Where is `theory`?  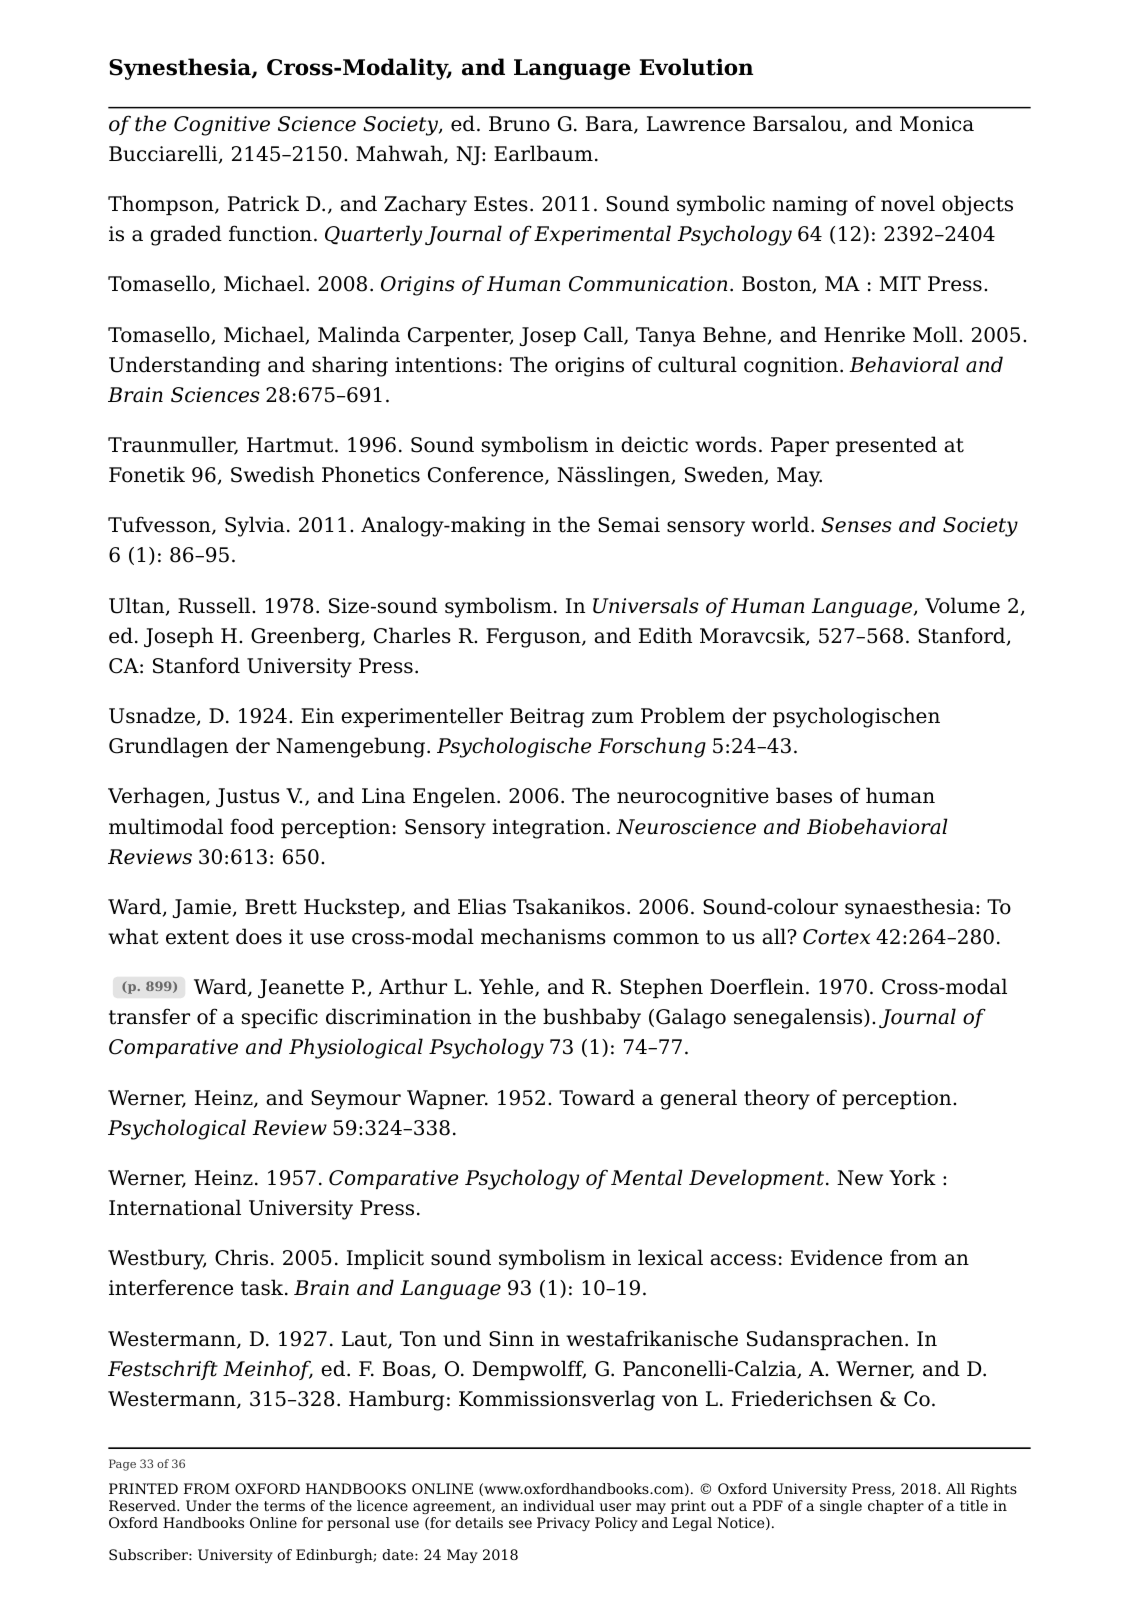 theory is located at coordinates (777, 1099).
